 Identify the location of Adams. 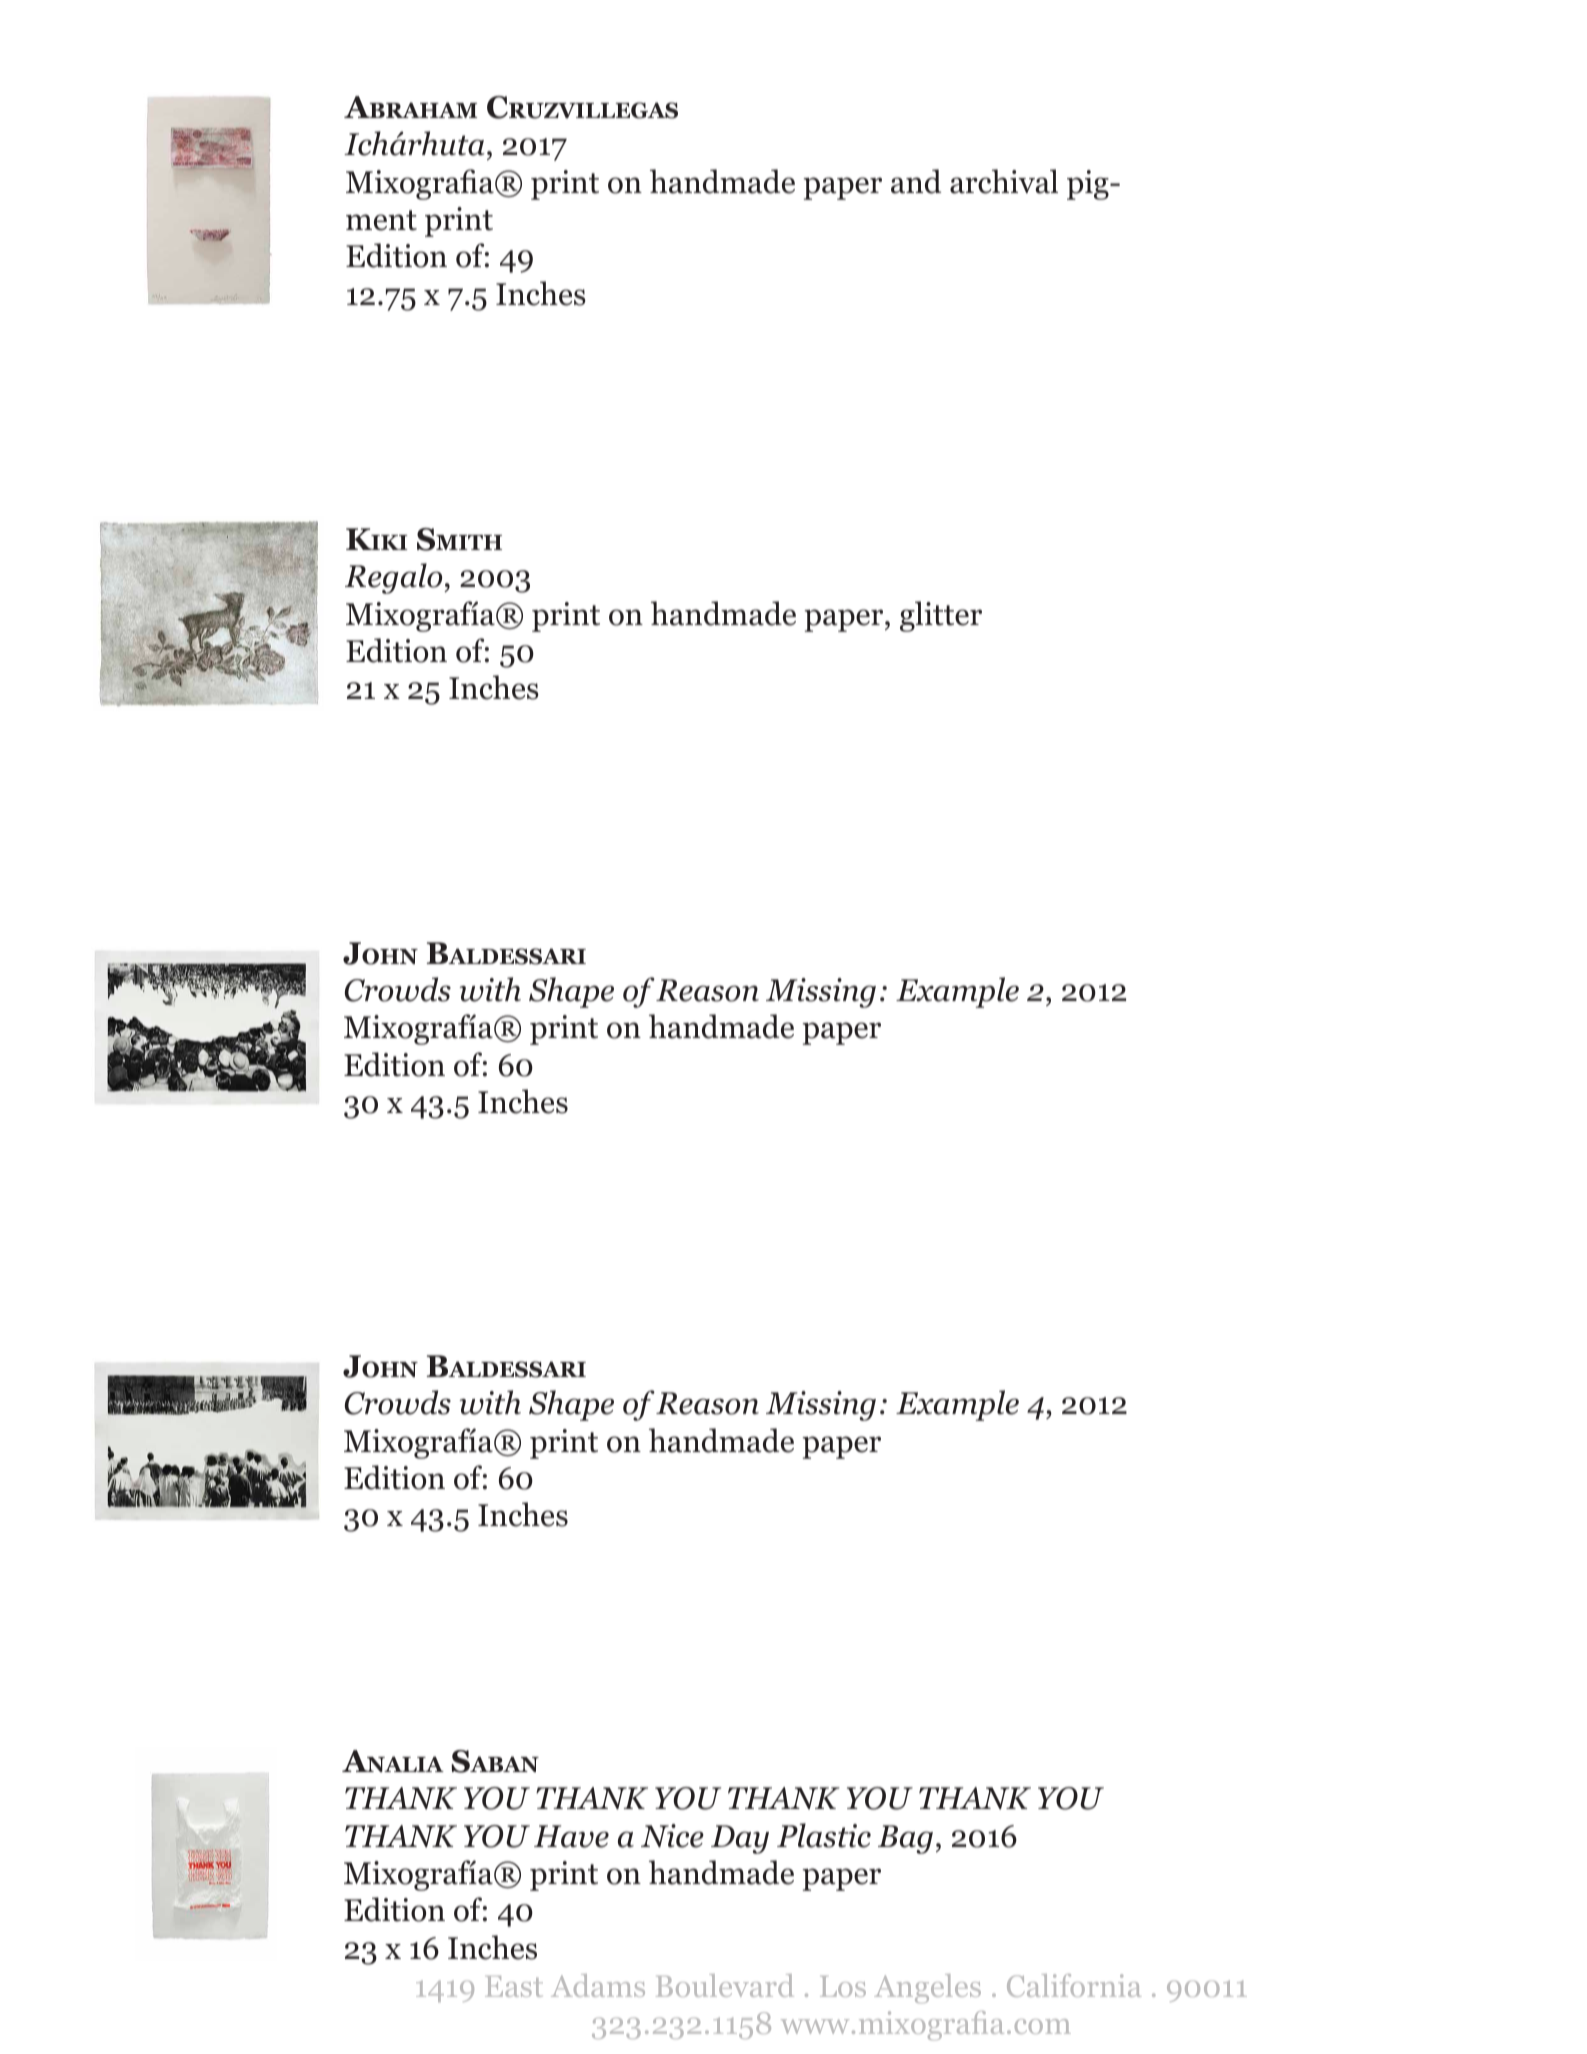
(598, 1985).
